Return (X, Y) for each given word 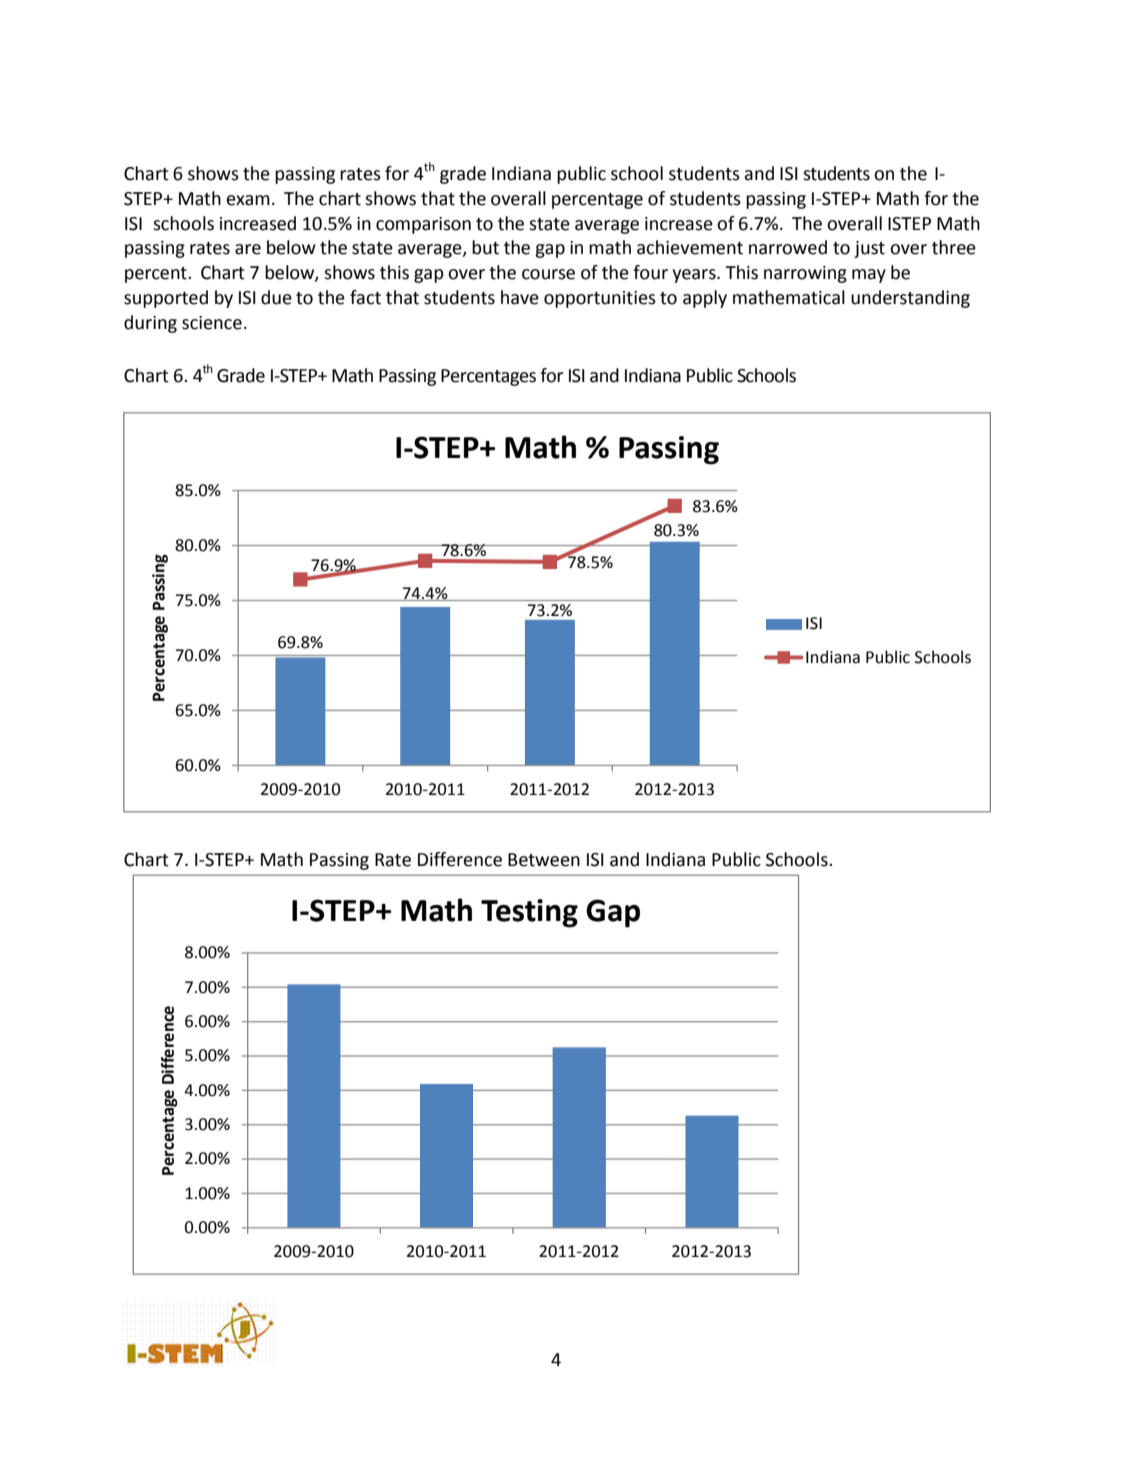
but (485, 247)
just (869, 249)
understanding (910, 299)
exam (248, 200)
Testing (529, 913)
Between (544, 860)
